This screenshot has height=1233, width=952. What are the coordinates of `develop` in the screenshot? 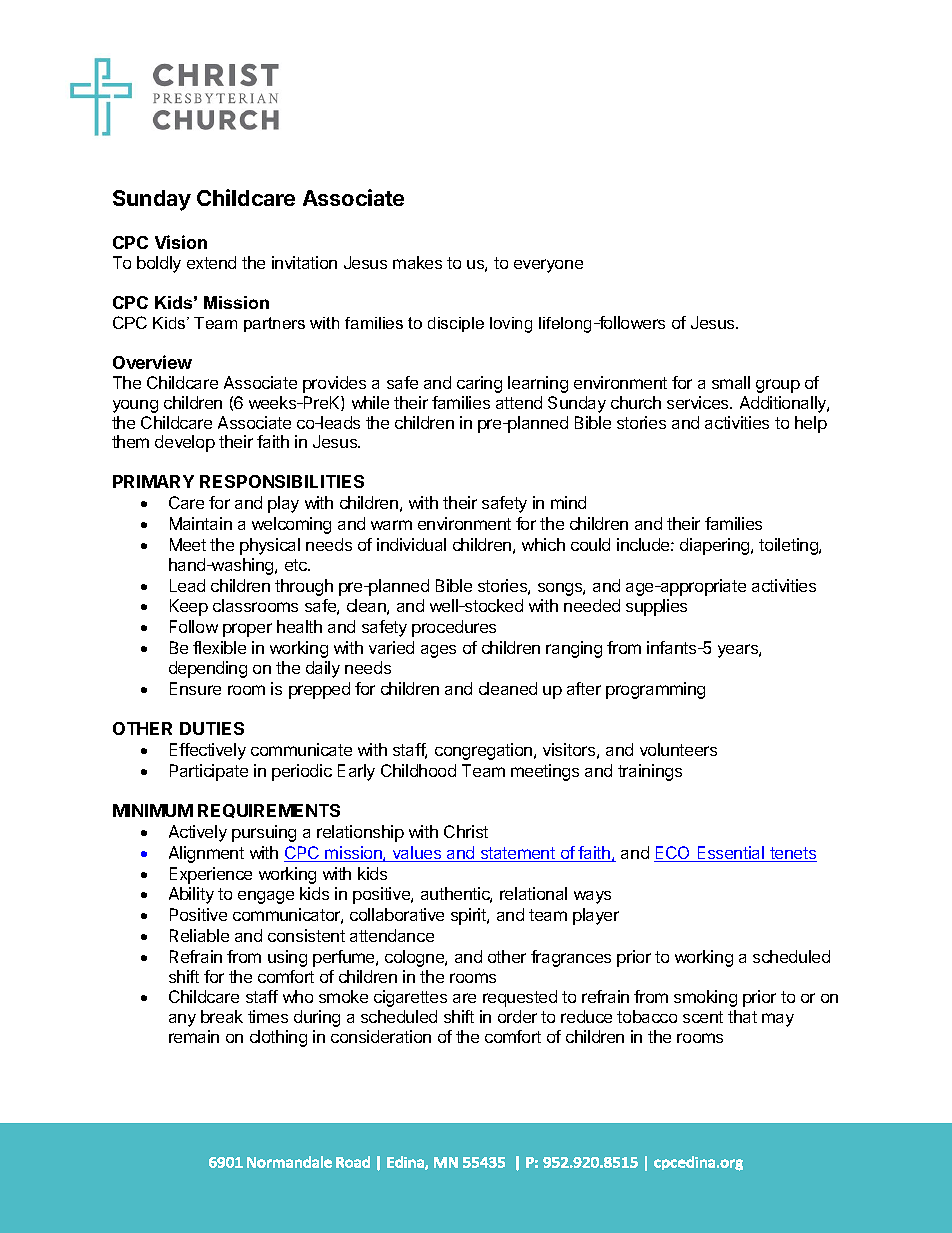 It's located at (185, 443).
